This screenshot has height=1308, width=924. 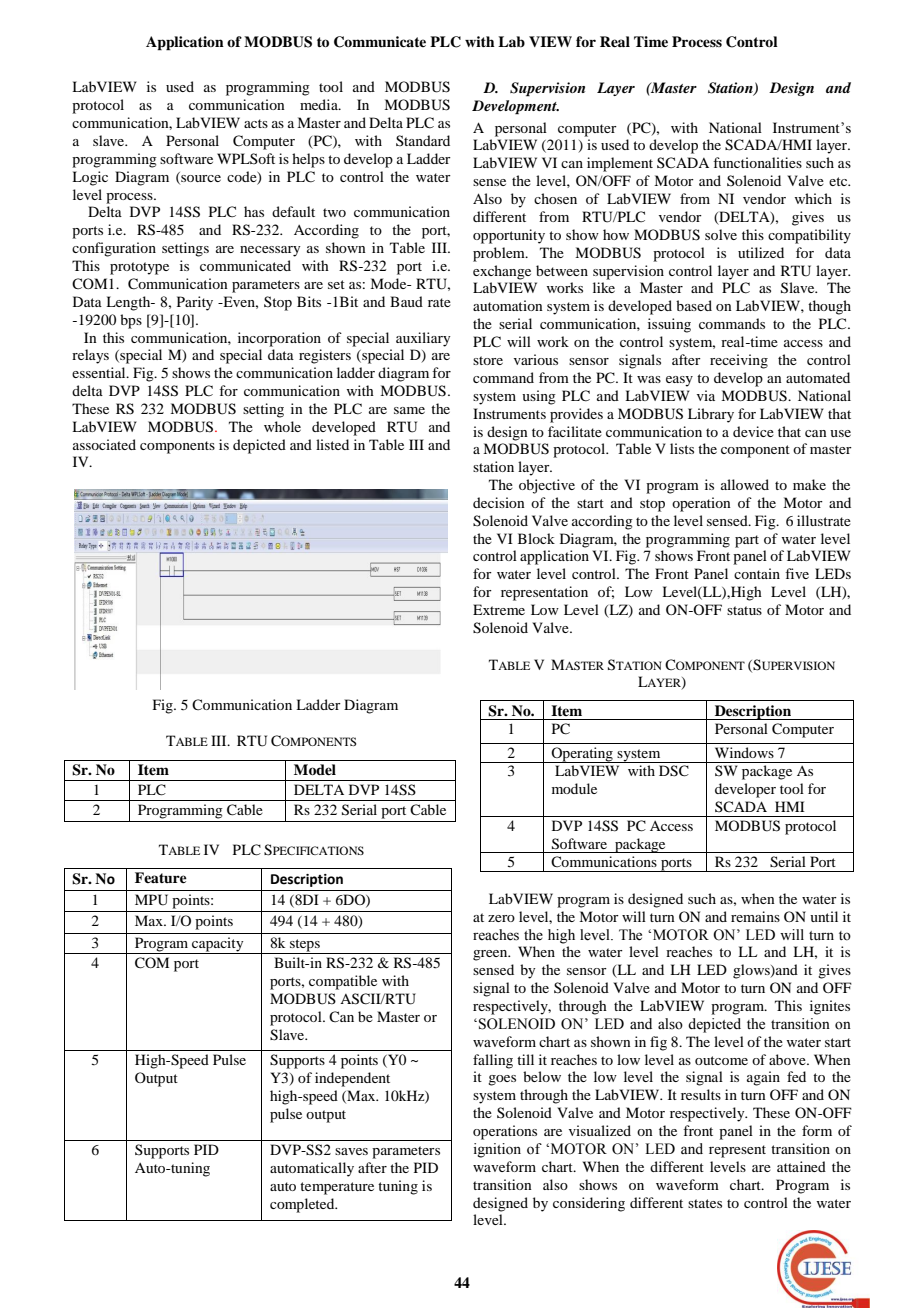 What do you see at coordinates (256, 123) in the screenshot?
I see `acts` at bounding box center [256, 123].
